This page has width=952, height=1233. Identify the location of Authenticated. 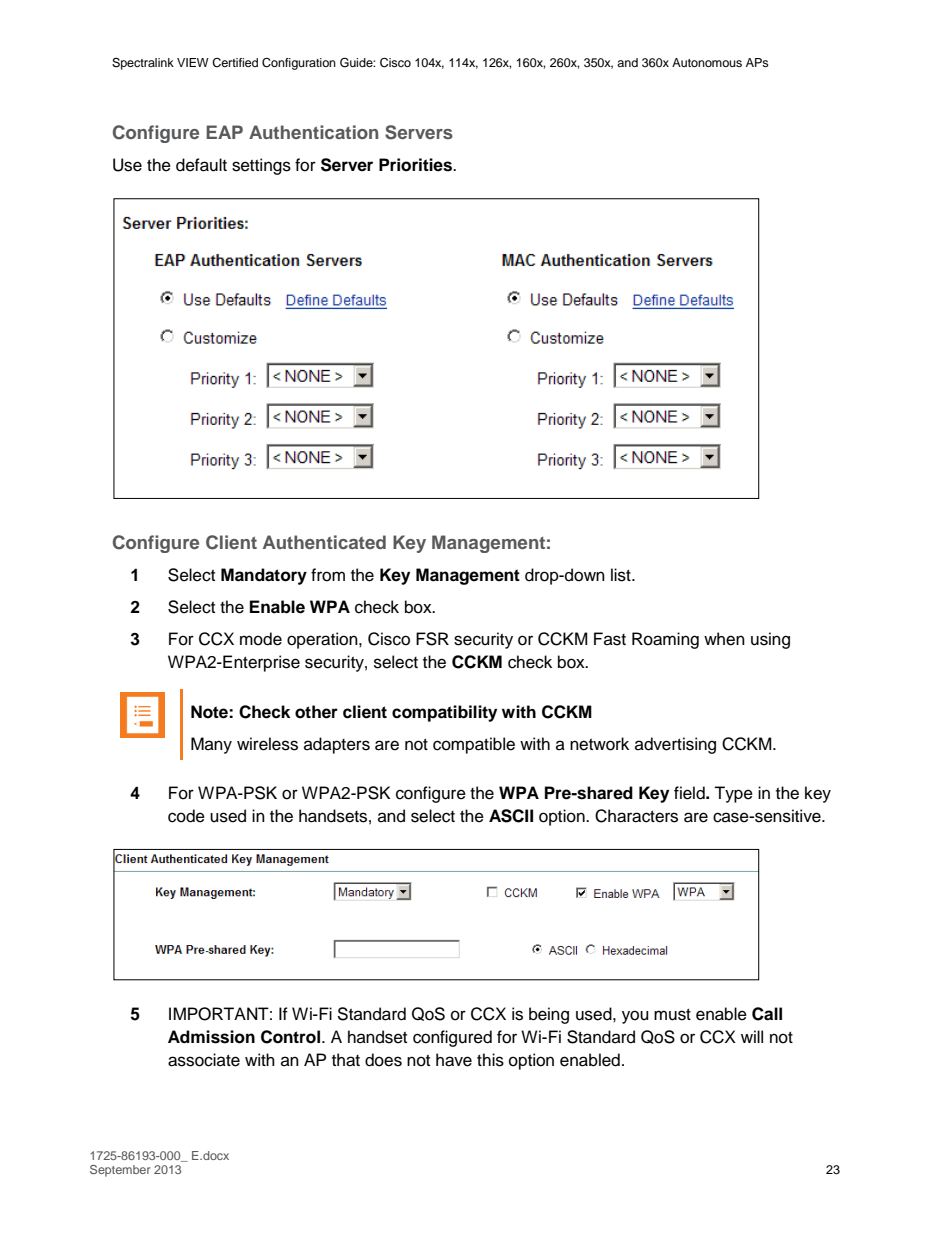
(324, 542).
